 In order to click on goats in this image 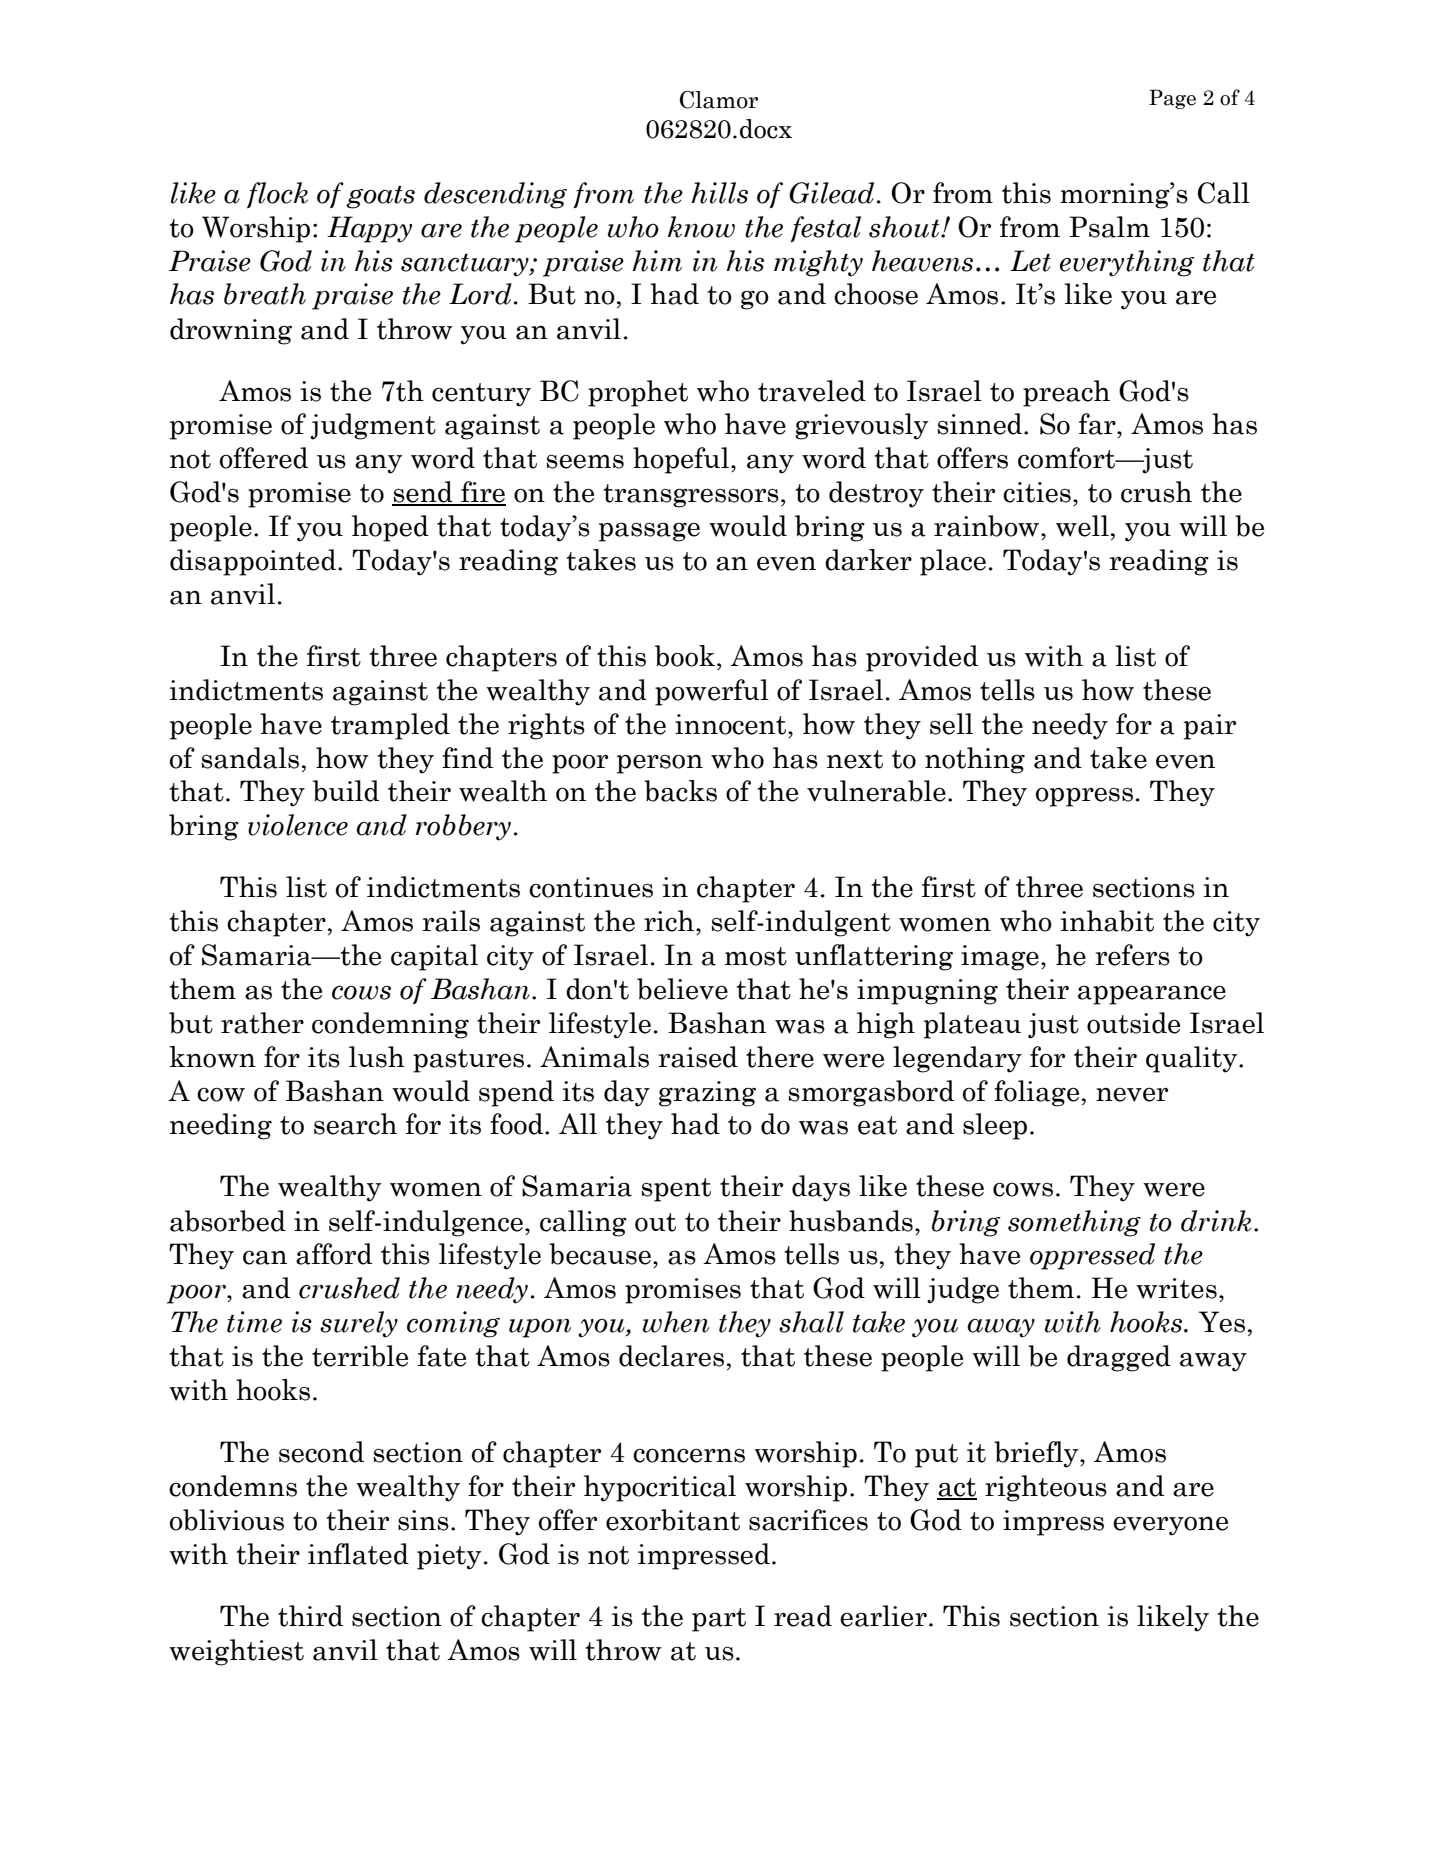, I will do `click(380, 197)`.
